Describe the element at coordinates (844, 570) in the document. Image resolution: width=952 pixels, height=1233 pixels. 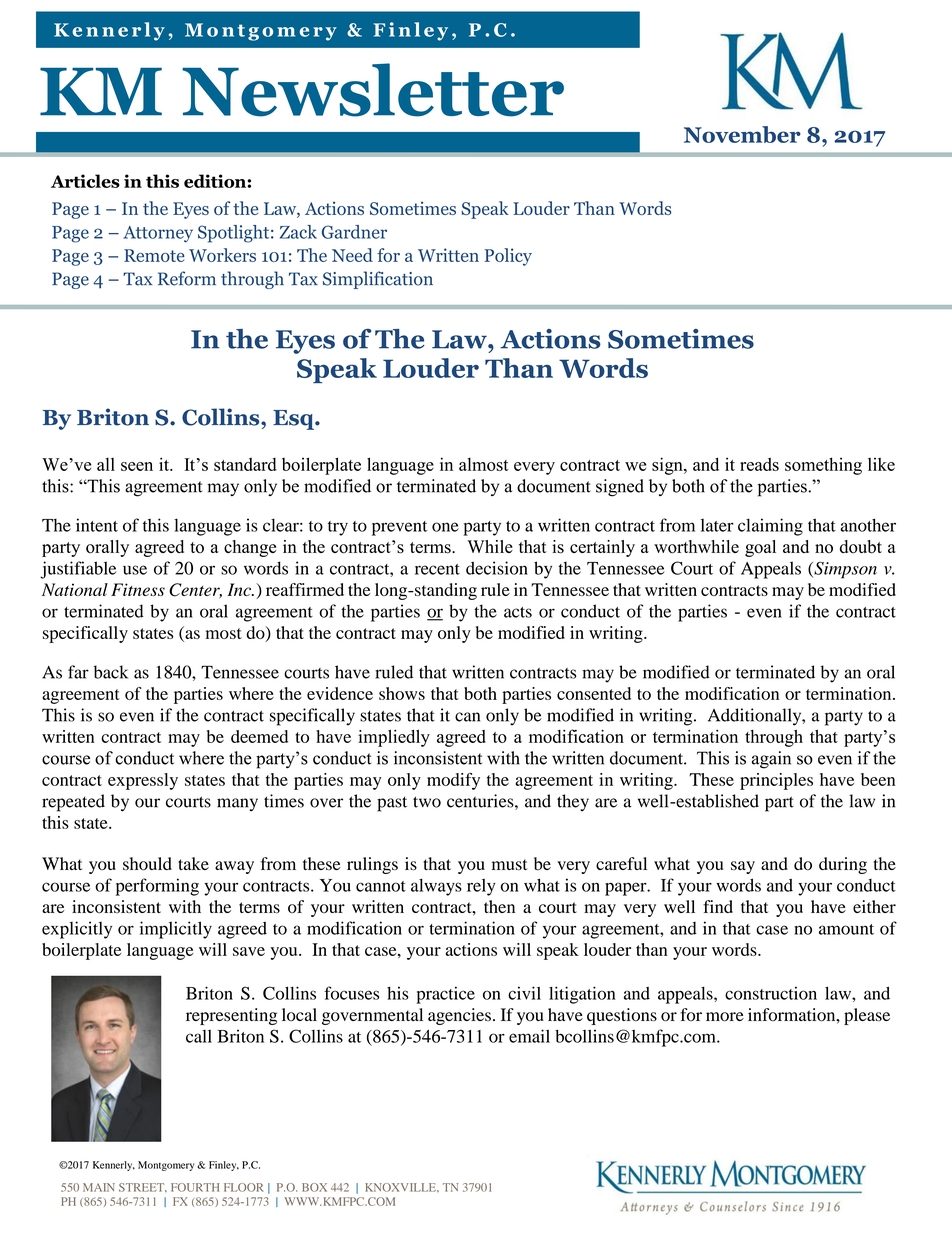
I see `Simpson` at that location.
